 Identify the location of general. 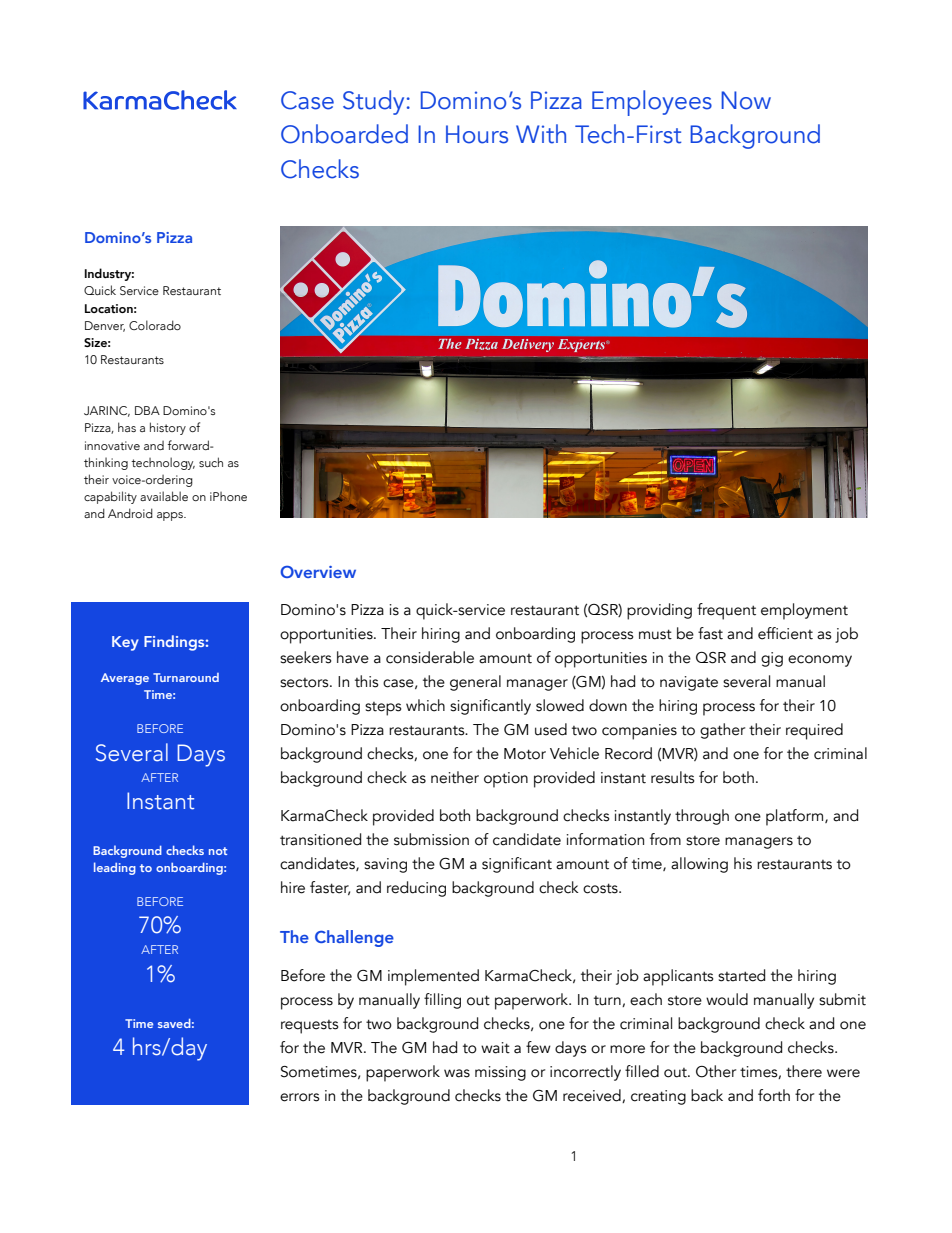
(475, 683).
